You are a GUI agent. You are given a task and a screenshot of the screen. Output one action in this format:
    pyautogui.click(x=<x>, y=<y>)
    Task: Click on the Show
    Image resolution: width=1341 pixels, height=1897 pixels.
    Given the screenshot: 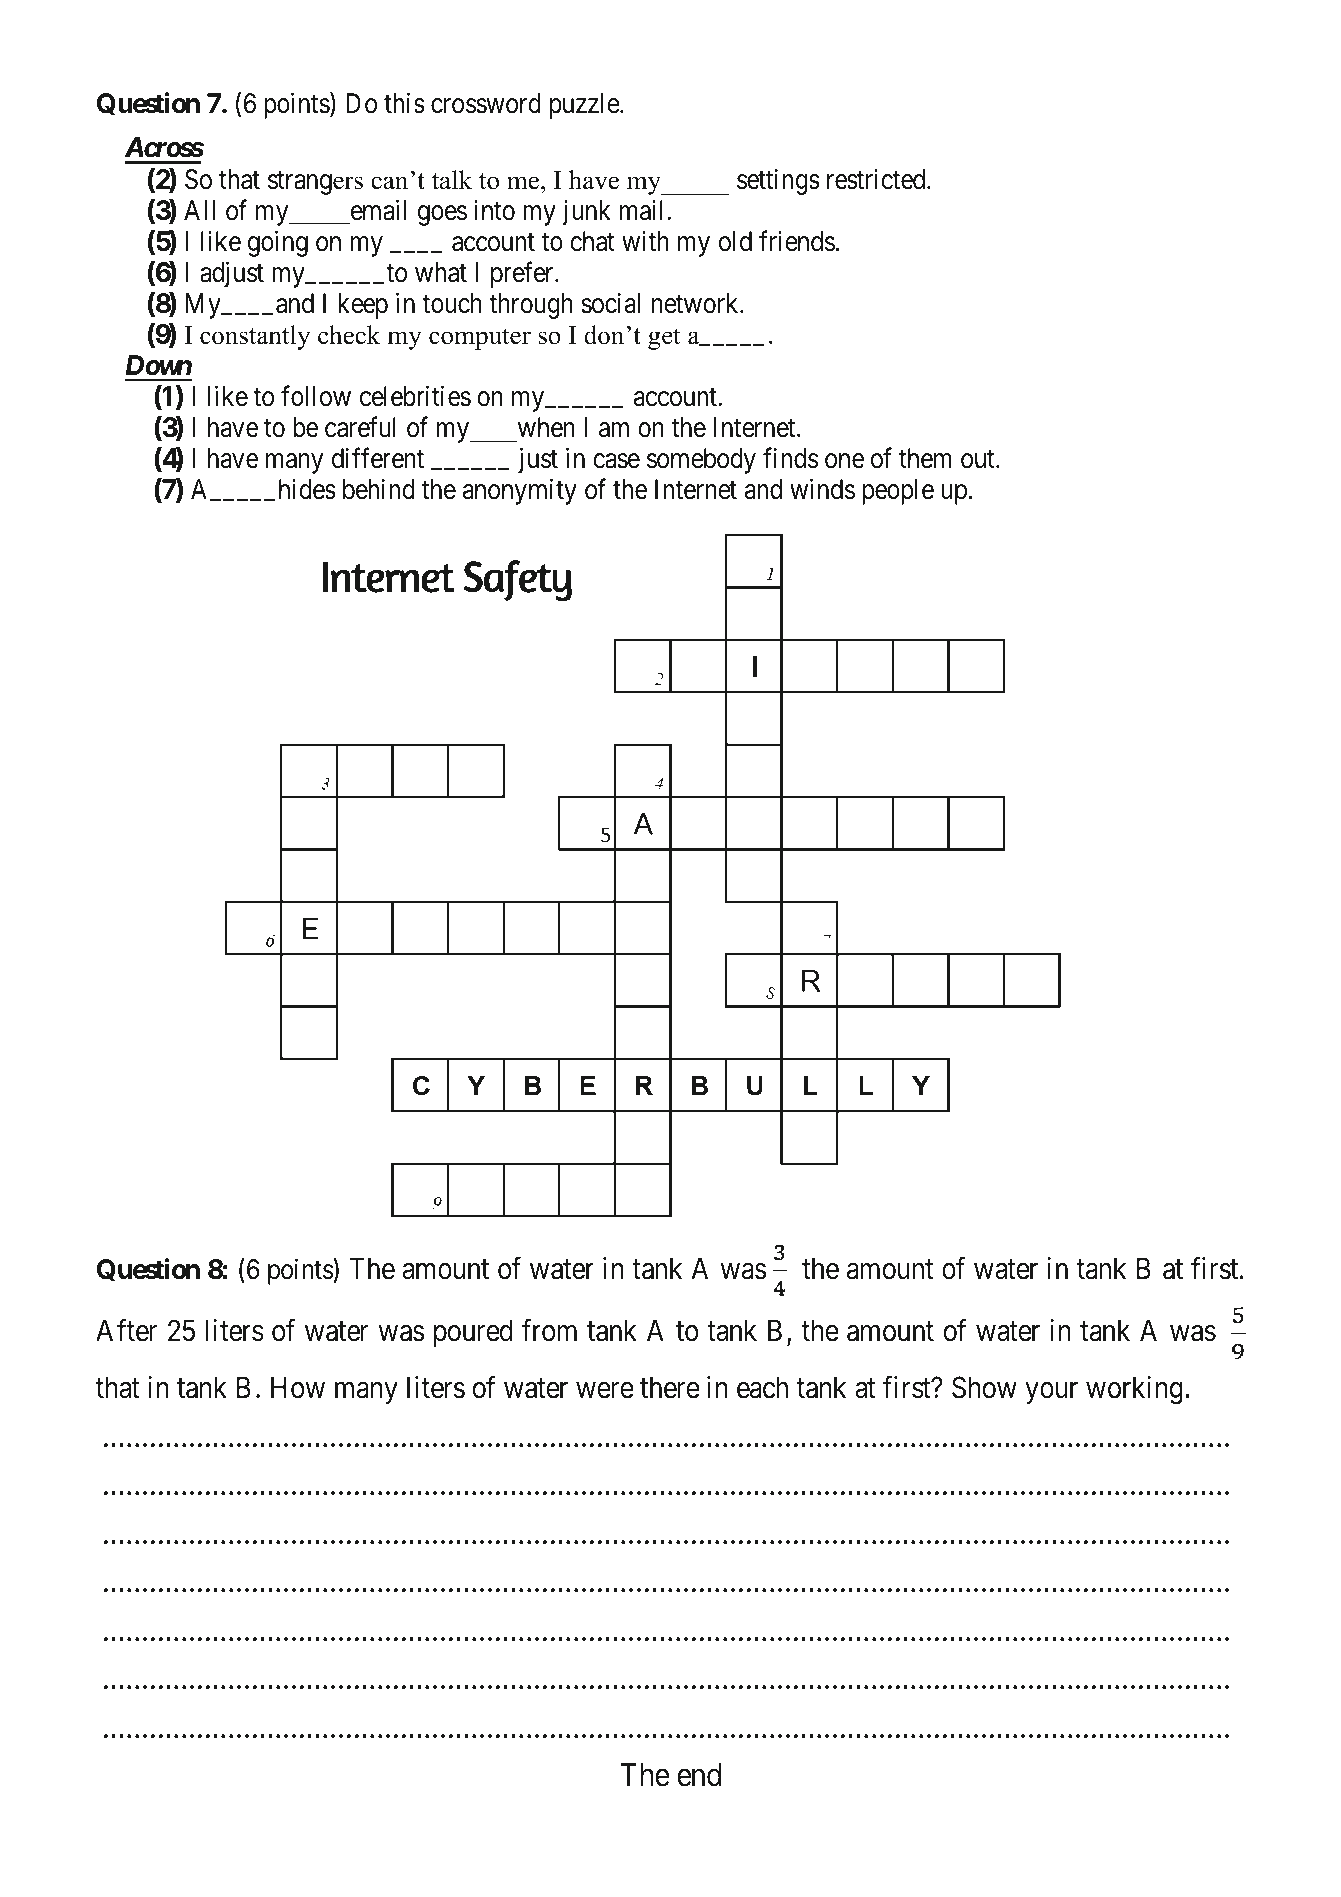 What is the action you would take?
    pyautogui.click(x=984, y=1388)
